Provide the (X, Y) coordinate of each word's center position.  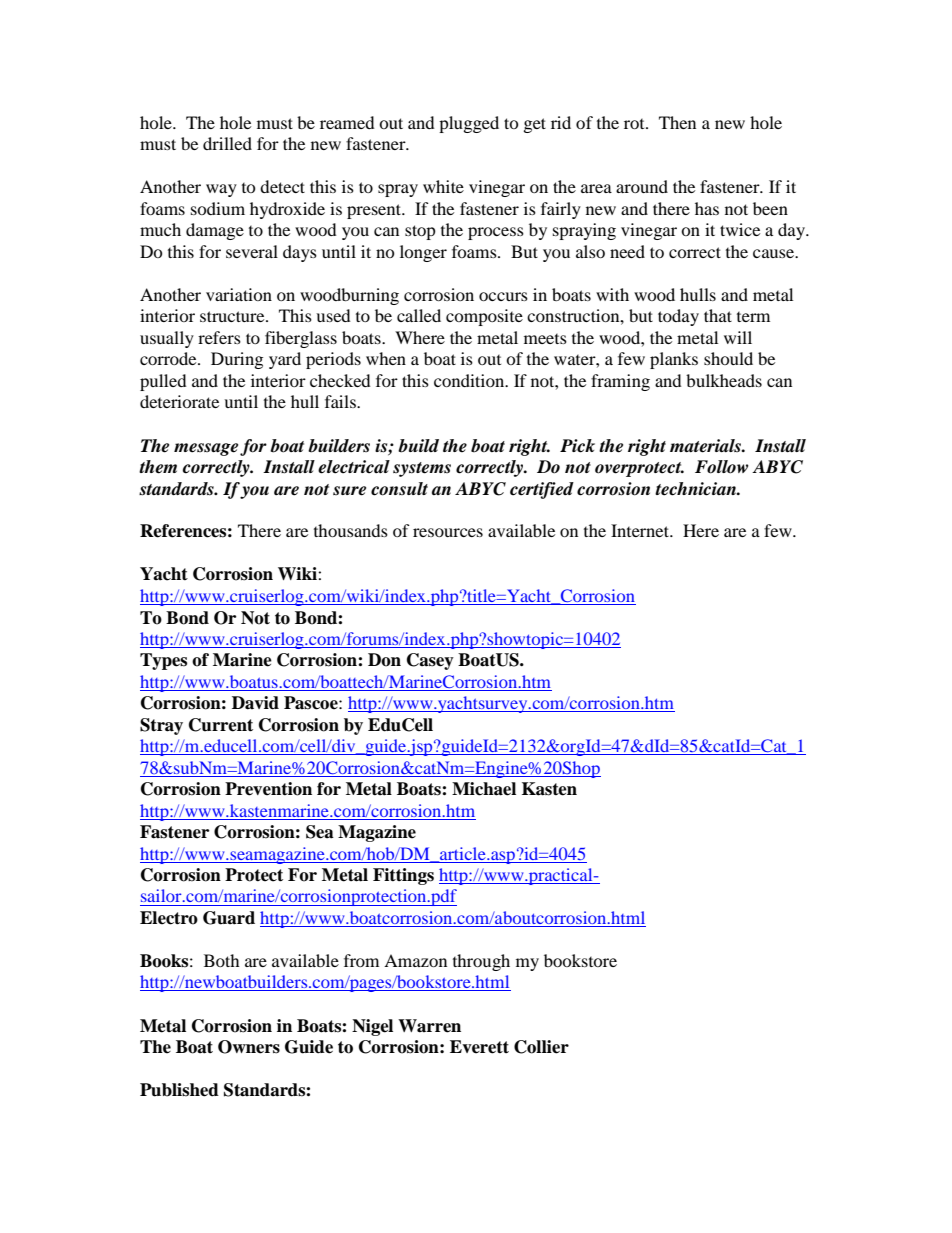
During (237, 360)
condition (470, 380)
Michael (484, 789)
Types (163, 661)
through (481, 962)
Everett (479, 1047)
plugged (469, 124)
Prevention (268, 789)
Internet (641, 530)
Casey (430, 661)
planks (674, 360)
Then (677, 122)
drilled (227, 143)
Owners (249, 1047)
